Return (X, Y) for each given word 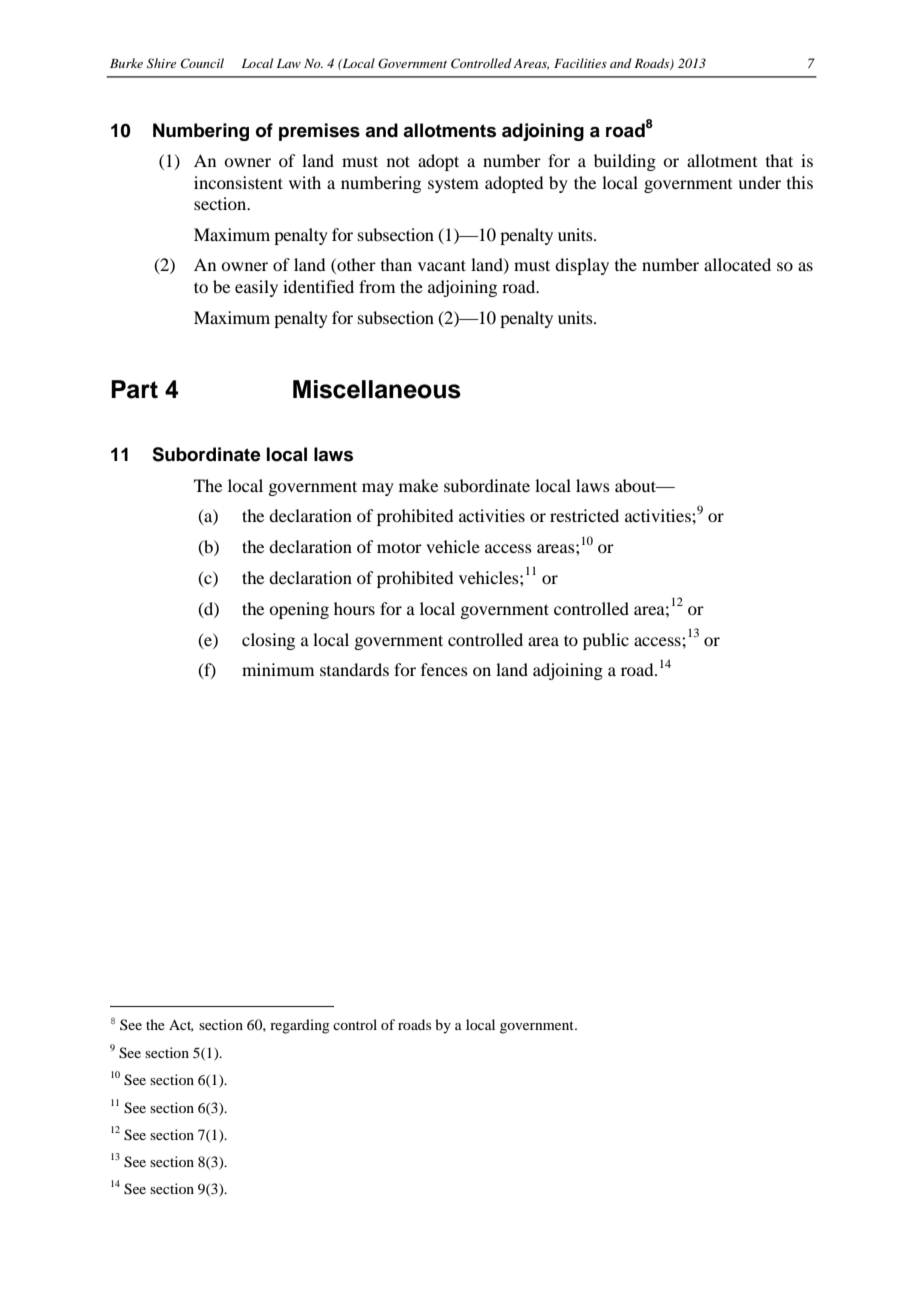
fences (444, 669)
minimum (278, 669)
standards (354, 669)
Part (134, 389)
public (606, 641)
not (398, 161)
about (637, 485)
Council (202, 63)
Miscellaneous (377, 389)
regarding (300, 1026)
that (779, 160)
